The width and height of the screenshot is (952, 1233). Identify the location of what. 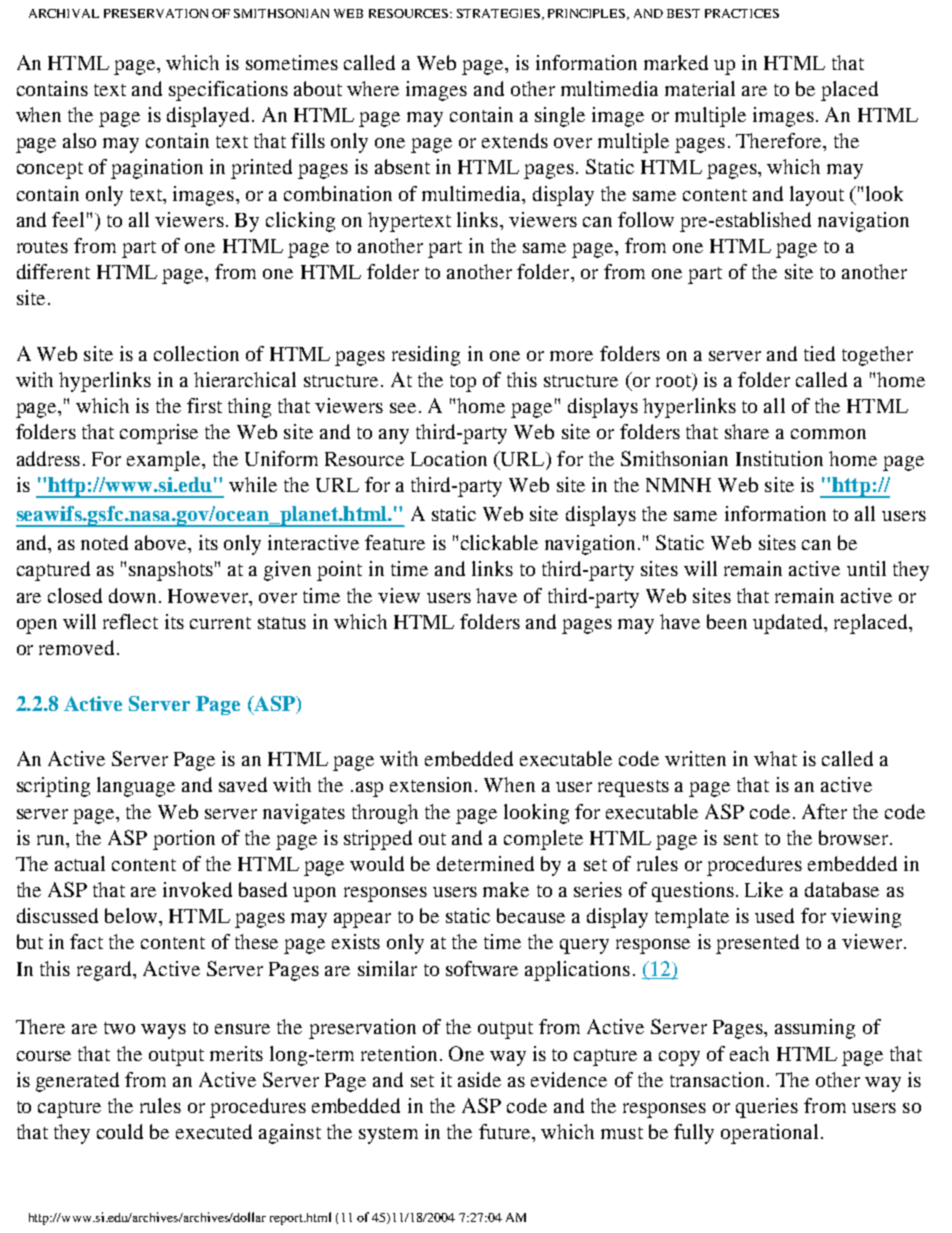
(775, 758).
